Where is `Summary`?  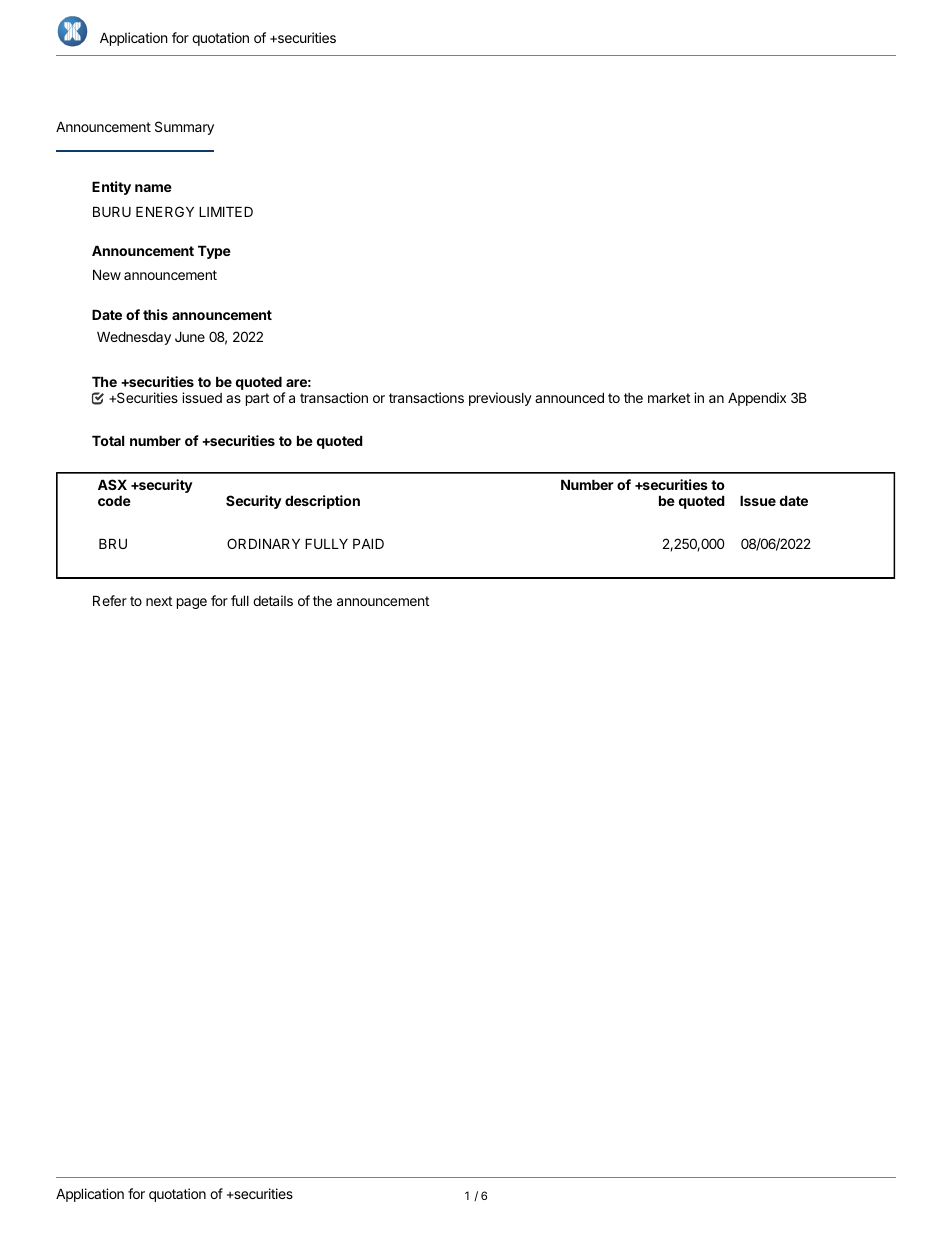
Summary is located at coordinates (184, 128).
